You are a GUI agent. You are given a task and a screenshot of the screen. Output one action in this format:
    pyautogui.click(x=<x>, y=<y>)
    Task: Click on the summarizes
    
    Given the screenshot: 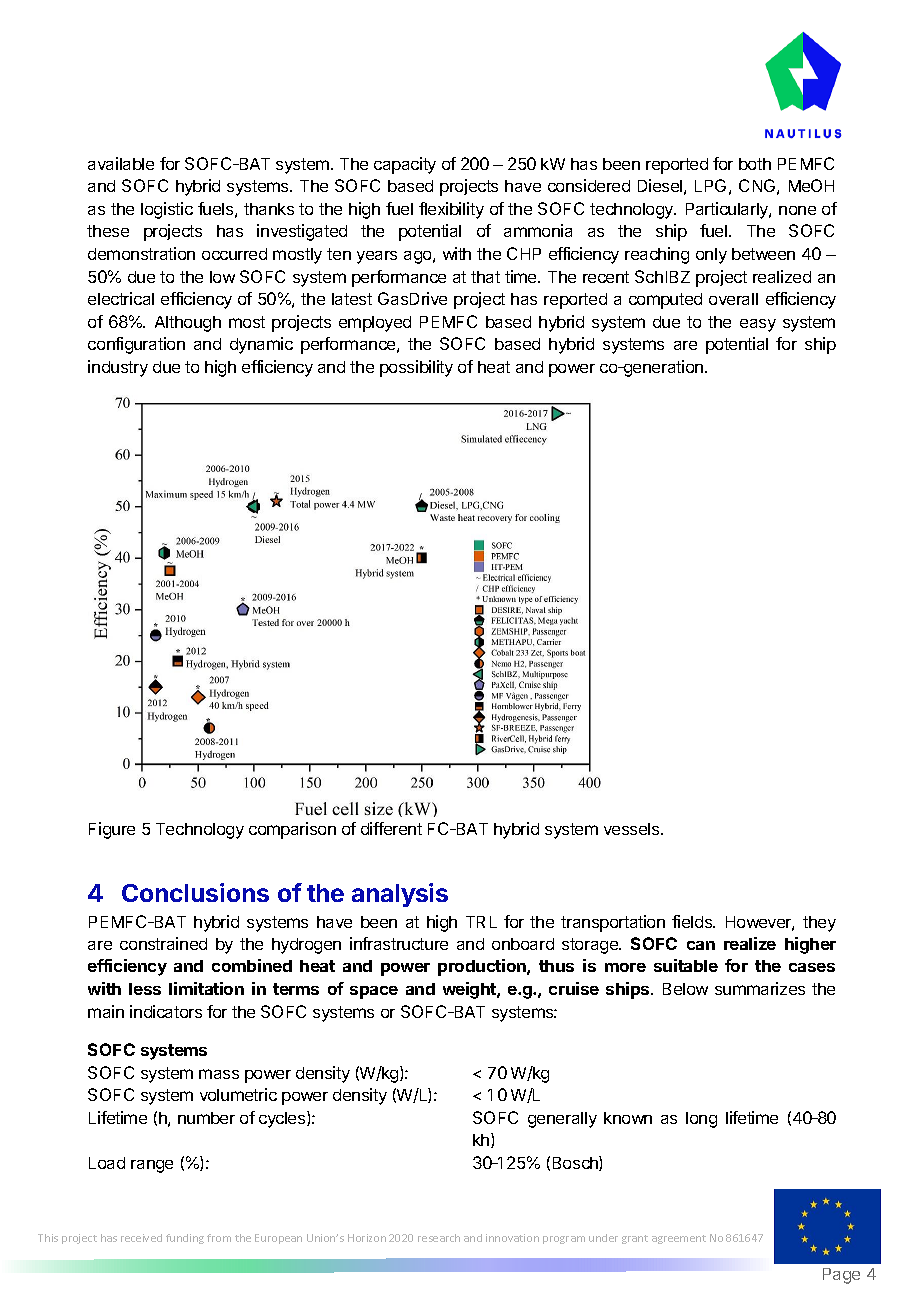 What is the action you would take?
    pyautogui.click(x=760, y=988)
